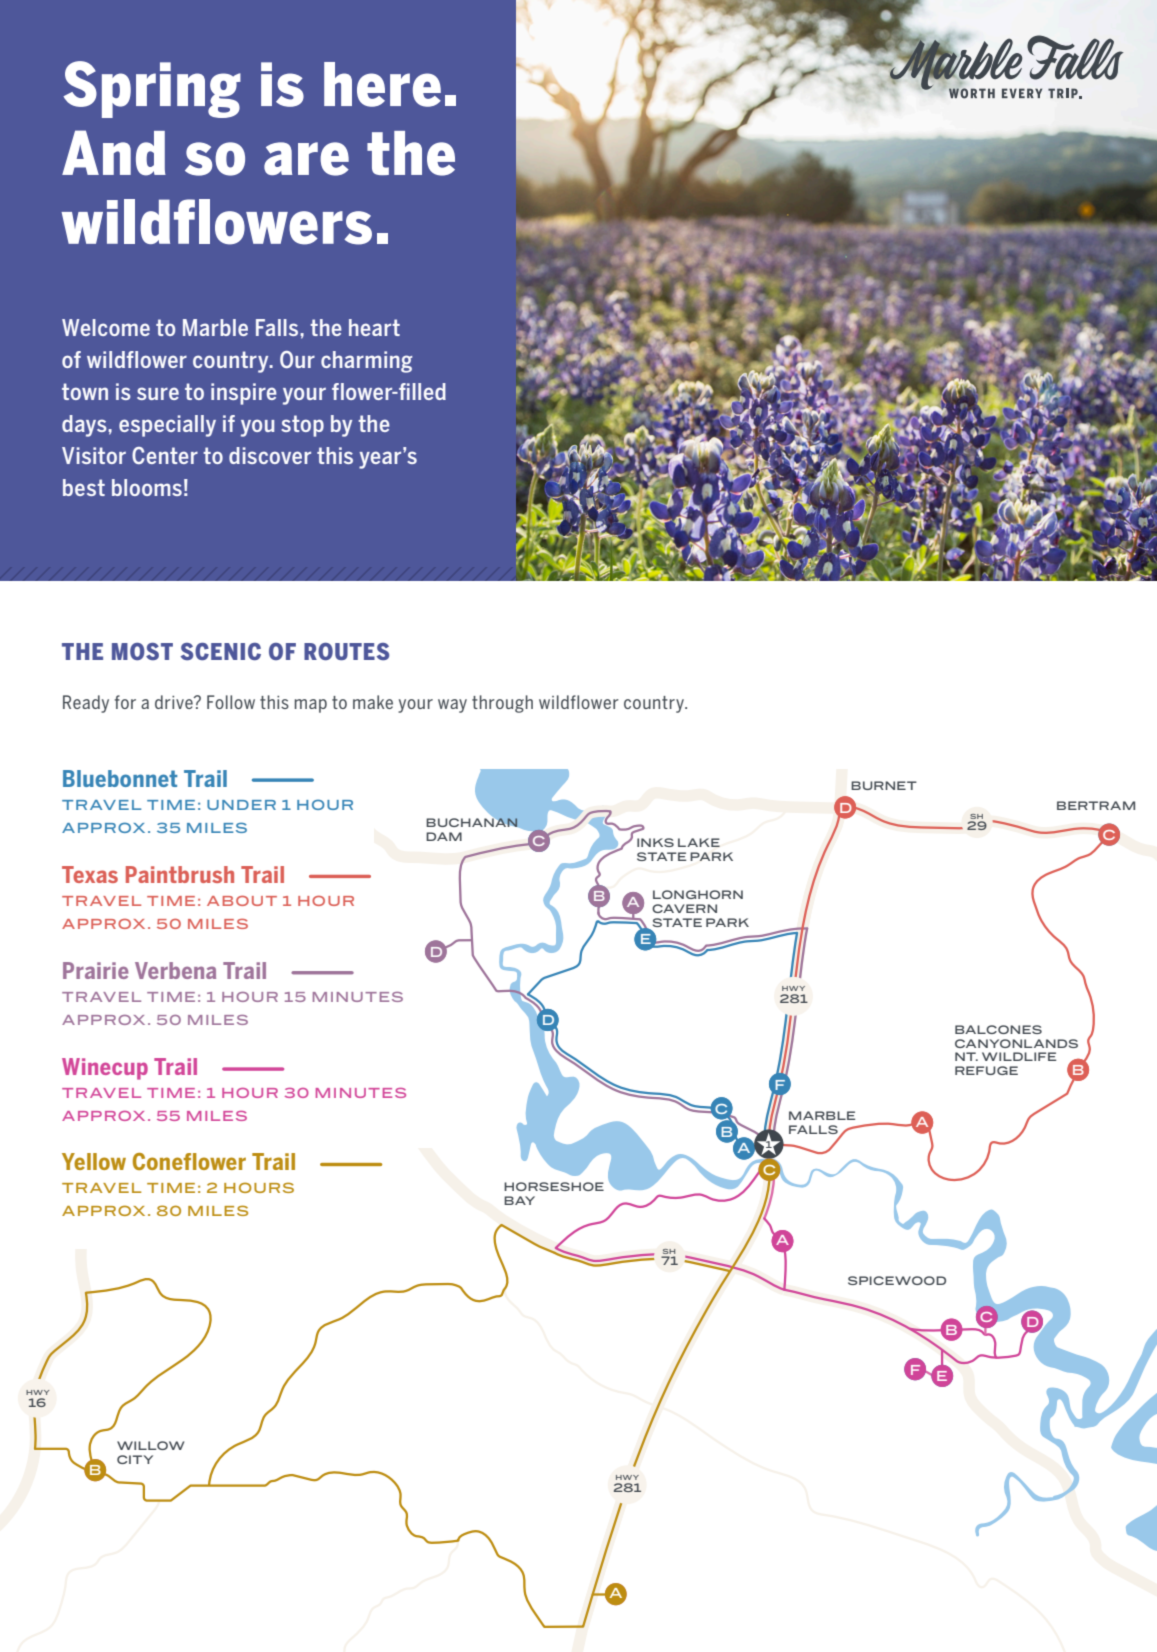  I want to click on heart, so click(374, 327).
